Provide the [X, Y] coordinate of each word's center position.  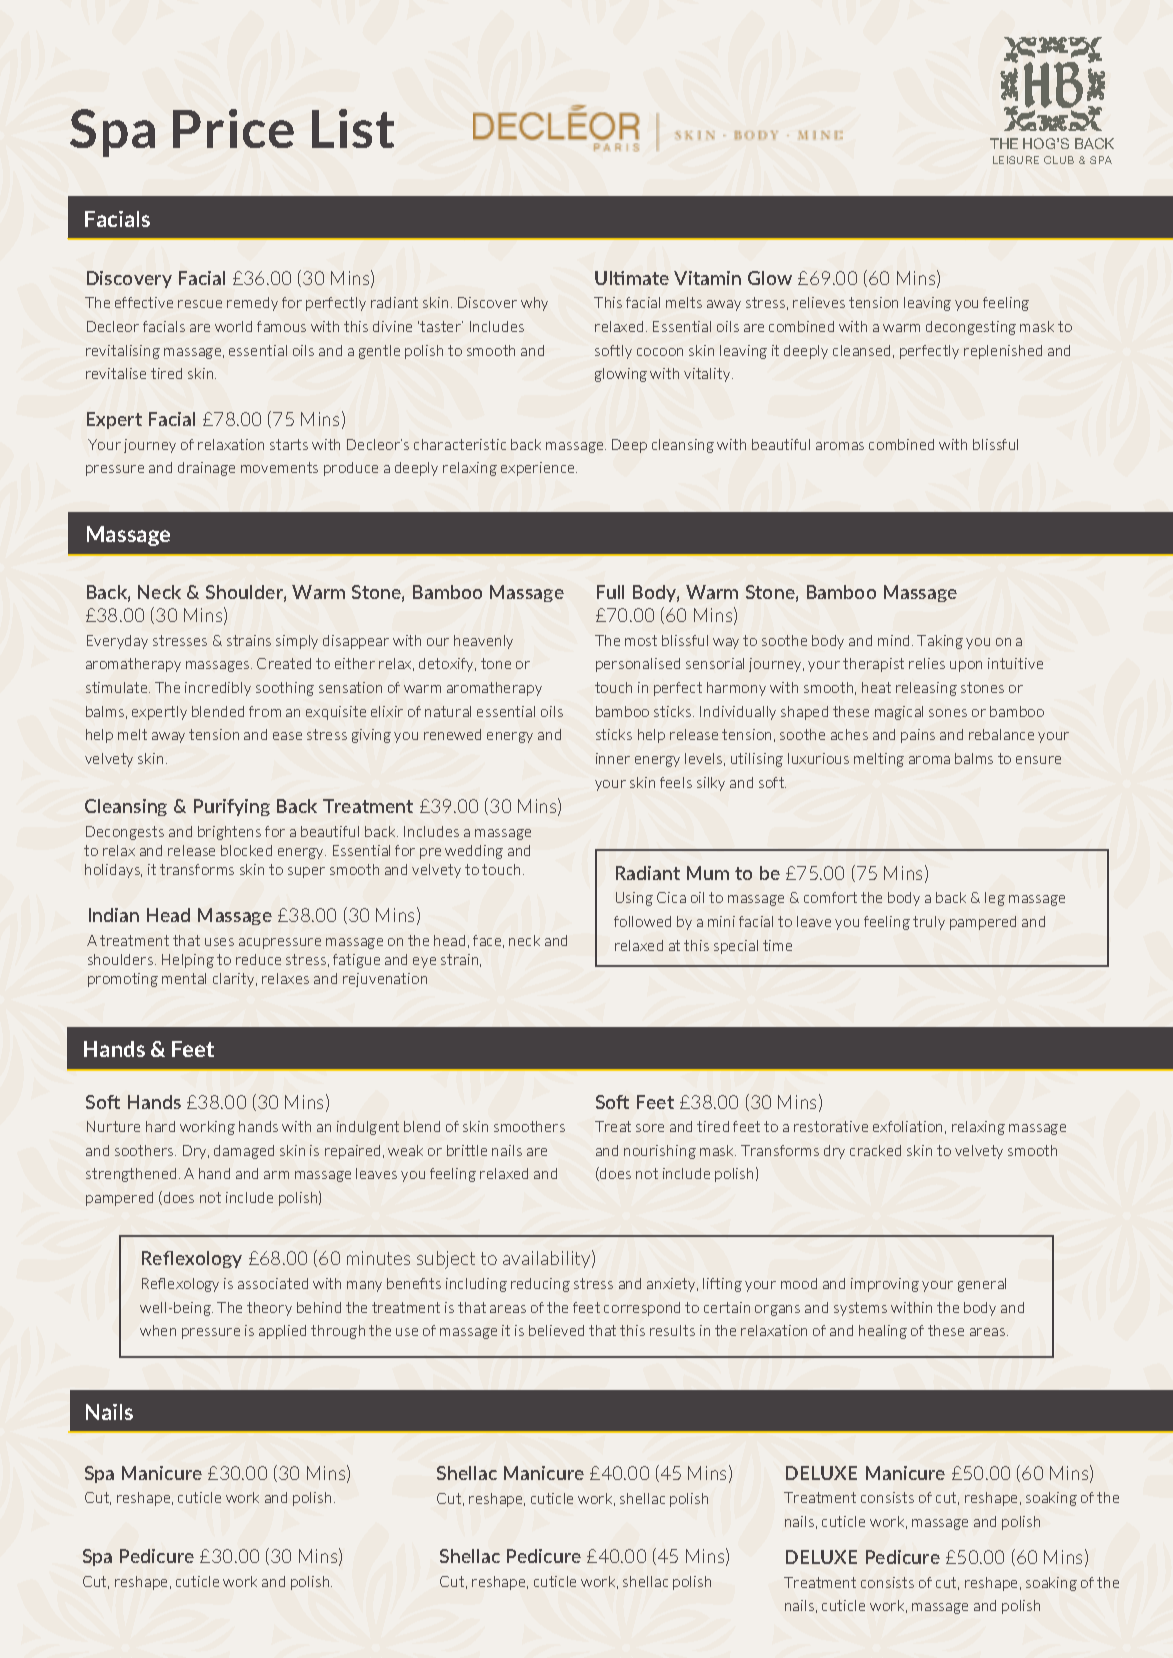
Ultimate [632, 278]
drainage [206, 469]
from [265, 711]
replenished [1003, 352]
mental [184, 978]
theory [269, 1309]
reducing [540, 1285]
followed [642, 921]
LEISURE [1016, 160]
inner [613, 758]
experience [539, 469]
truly [929, 923]
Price [233, 128]
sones [948, 713]
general [982, 1285]
